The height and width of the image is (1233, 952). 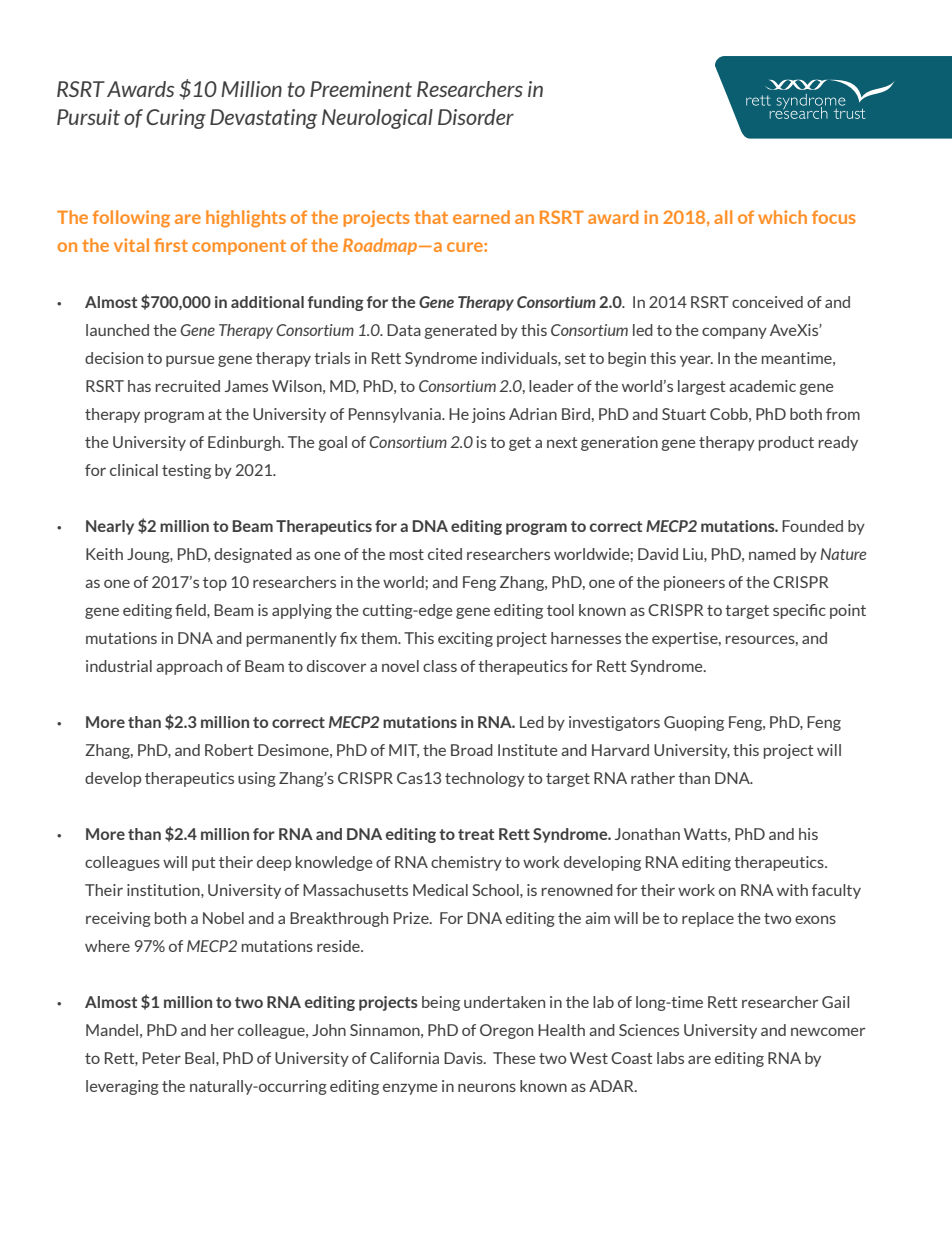 What do you see at coordinates (767, 302) in the image?
I see `conceived` at bounding box center [767, 302].
